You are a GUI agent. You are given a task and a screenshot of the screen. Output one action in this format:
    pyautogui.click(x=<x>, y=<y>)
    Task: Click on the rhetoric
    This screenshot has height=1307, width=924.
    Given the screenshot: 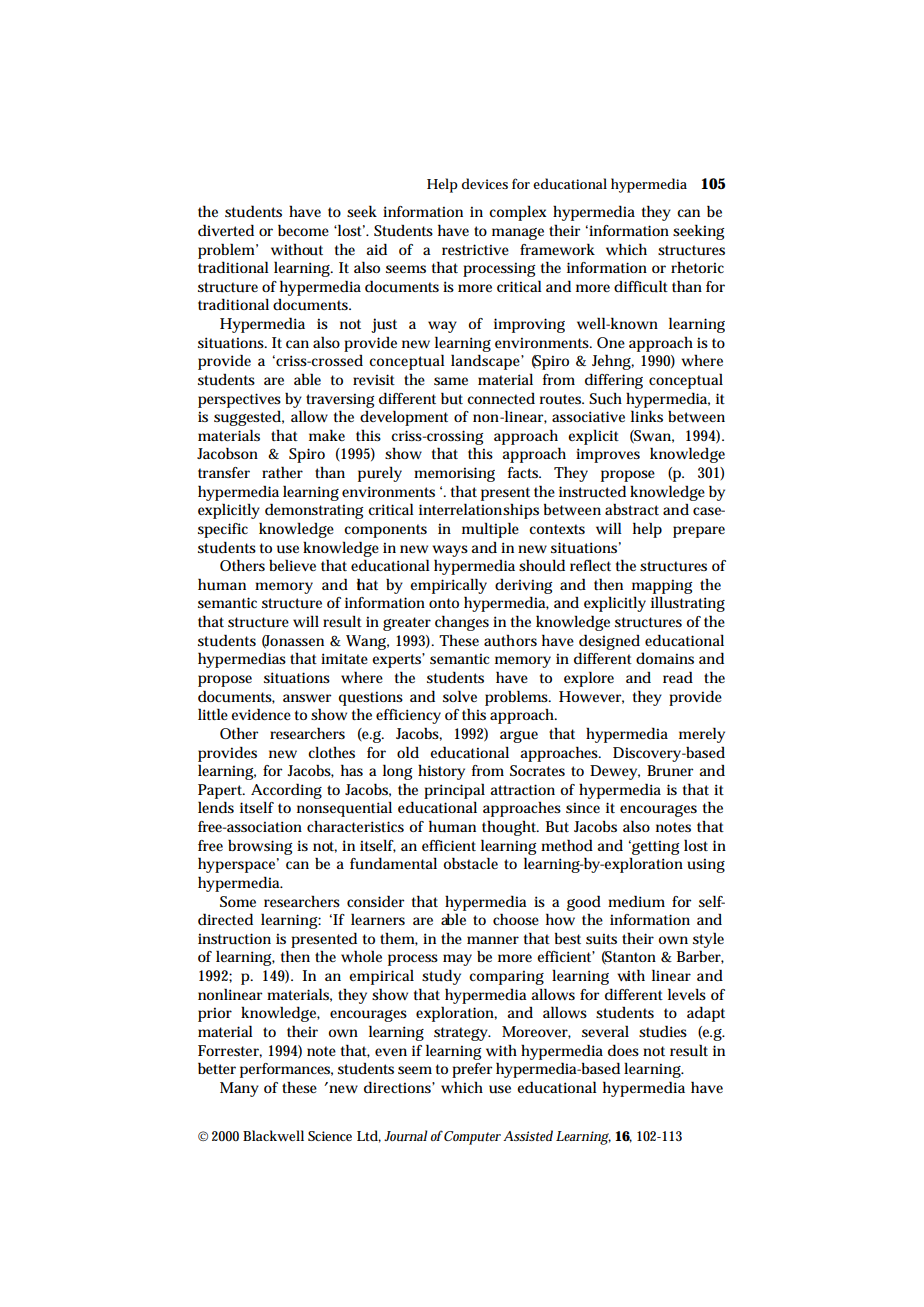 What is the action you would take?
    pyautogui.click(x=697, y=267)
